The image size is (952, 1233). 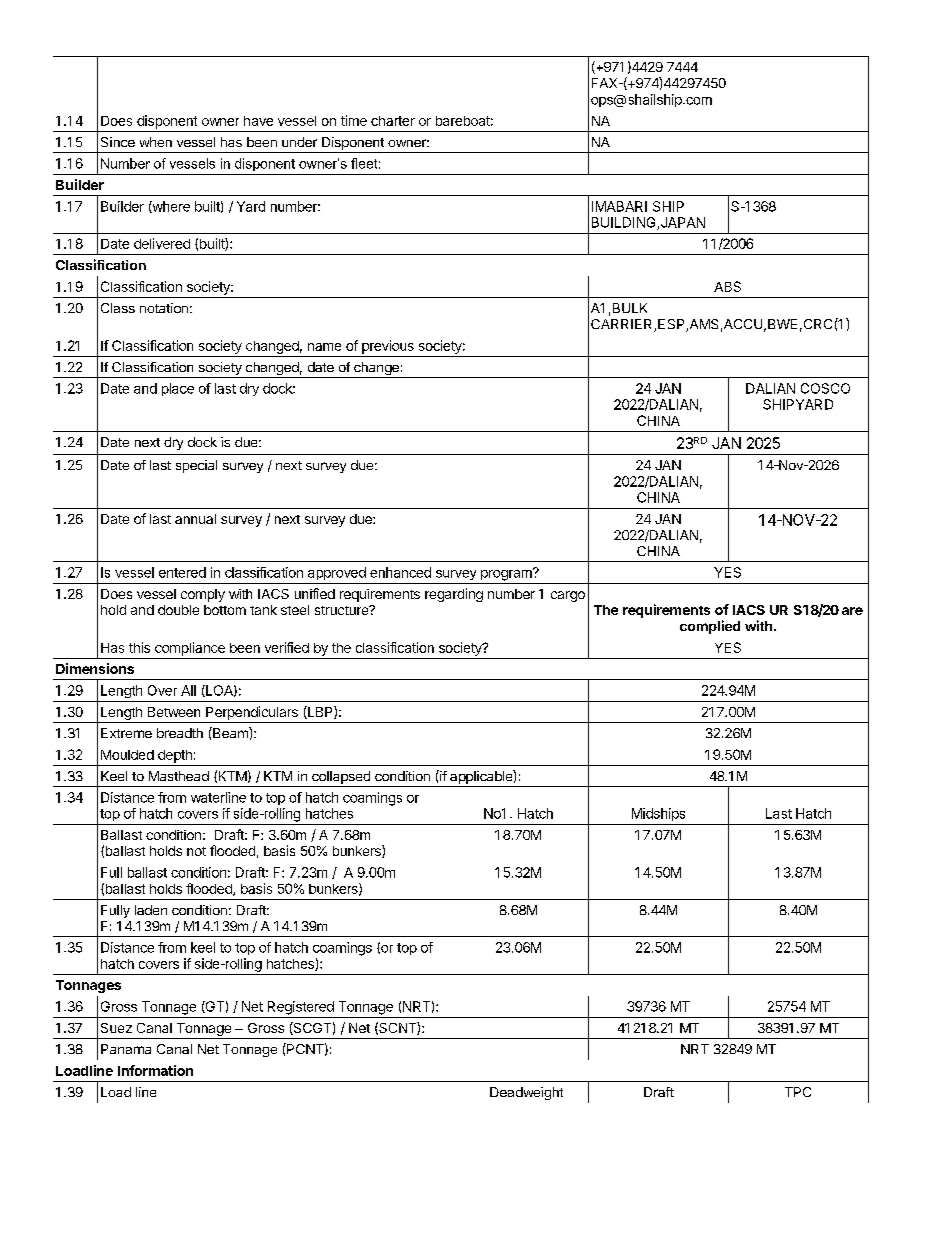 What do you see at coordinates (164, 308) in the page?
I see `notation` at bounding box center [164, 308].
